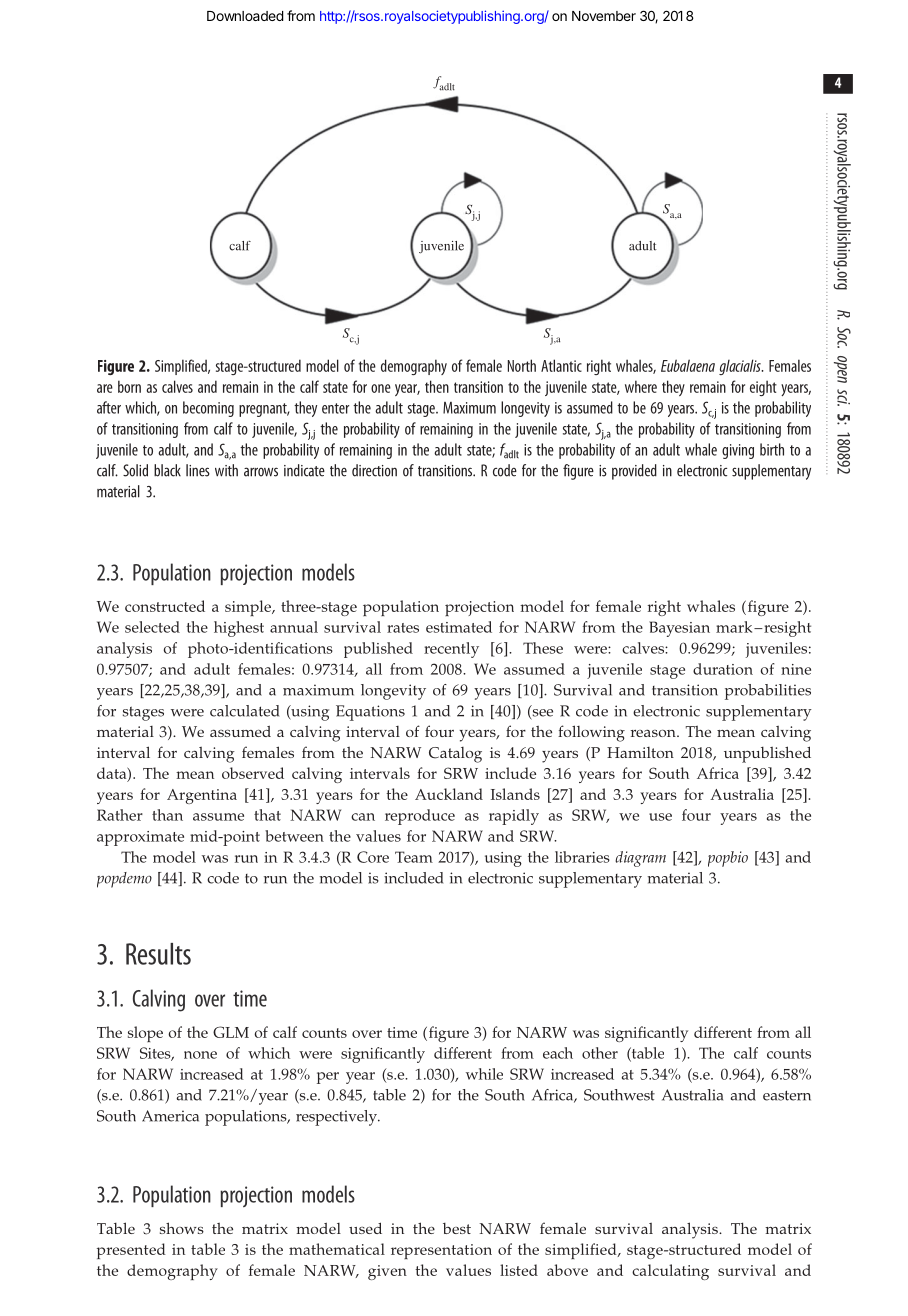  Describe the element at coordinates (245, 16) in the page. I see `Downloaded` at that location.
